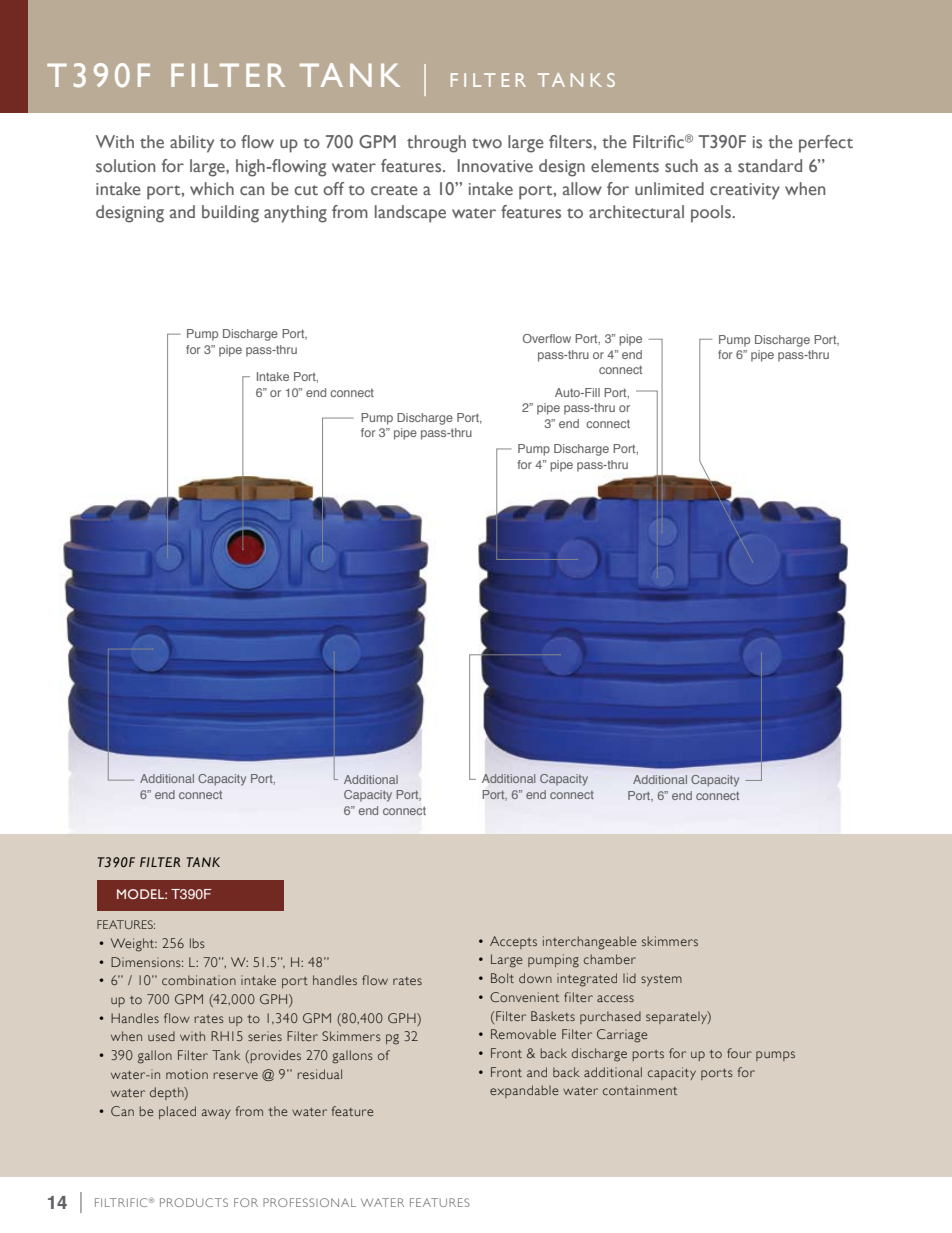  Describe the element at coordinates (212, 188) in the document. I see `which` at that location.
